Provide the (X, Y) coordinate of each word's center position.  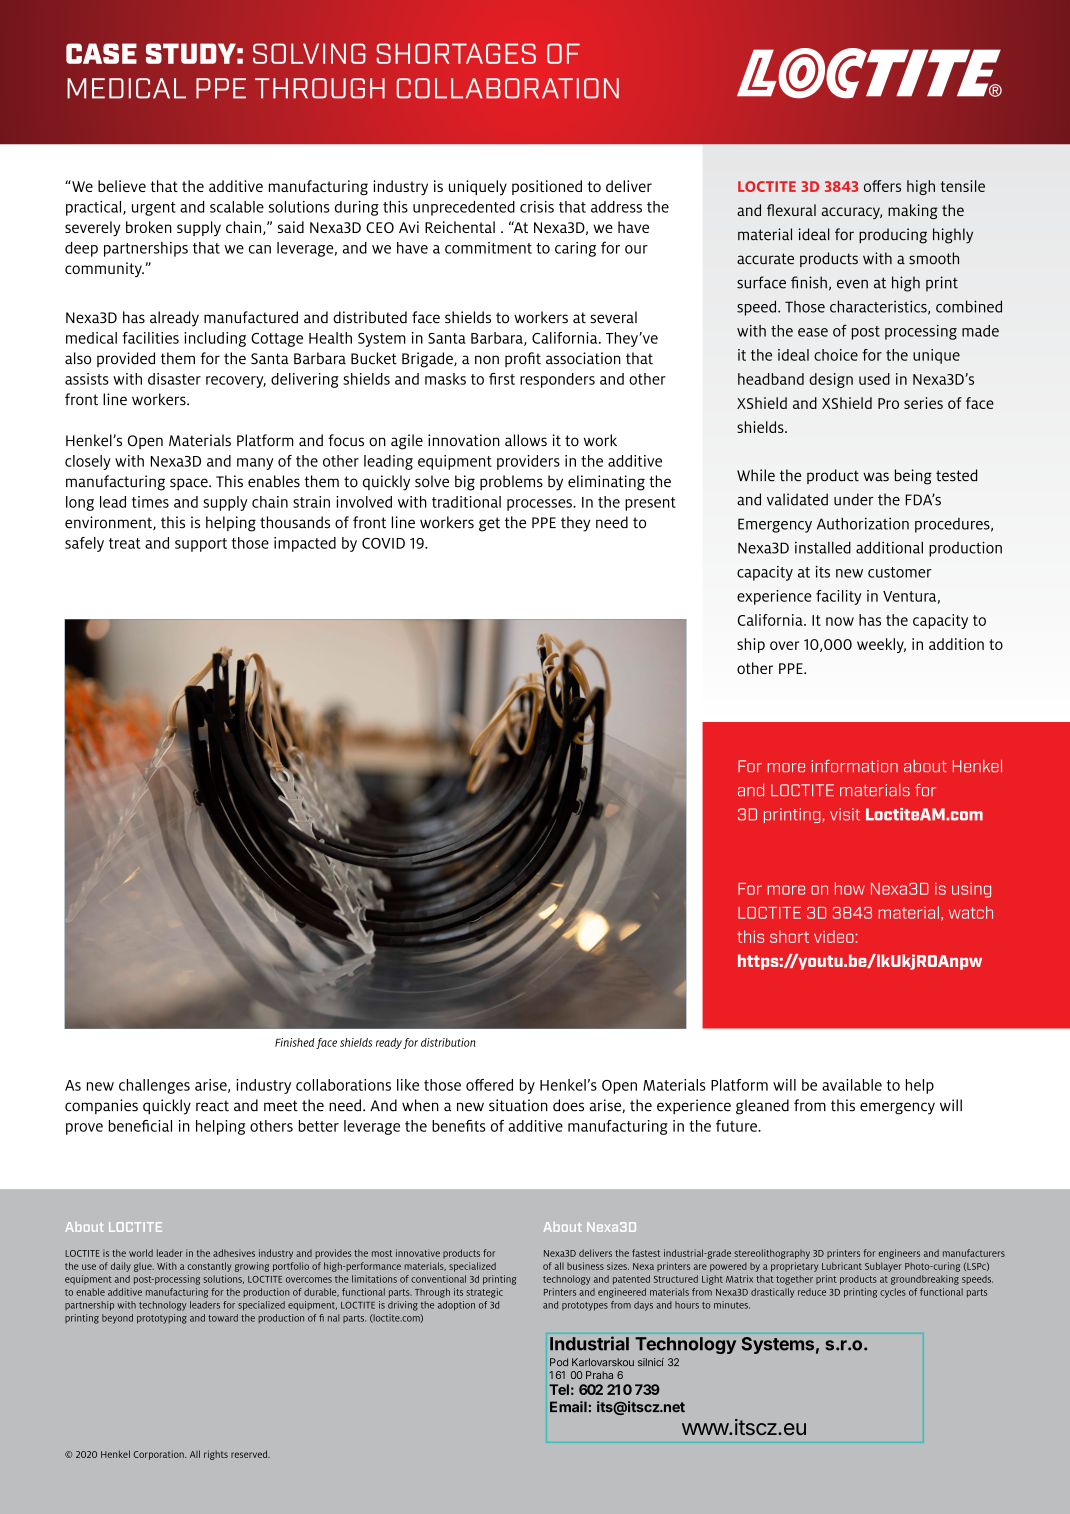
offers (882, 186)
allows (526, 440)
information (855, 766)
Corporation (160, 1455)
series (923, 403)
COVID (383, 543)
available (852, 1085)
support (201, 545)
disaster (174, 379)
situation (518, 1105)
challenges (154, 1086)
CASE (101, 53)
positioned (547, 187)
